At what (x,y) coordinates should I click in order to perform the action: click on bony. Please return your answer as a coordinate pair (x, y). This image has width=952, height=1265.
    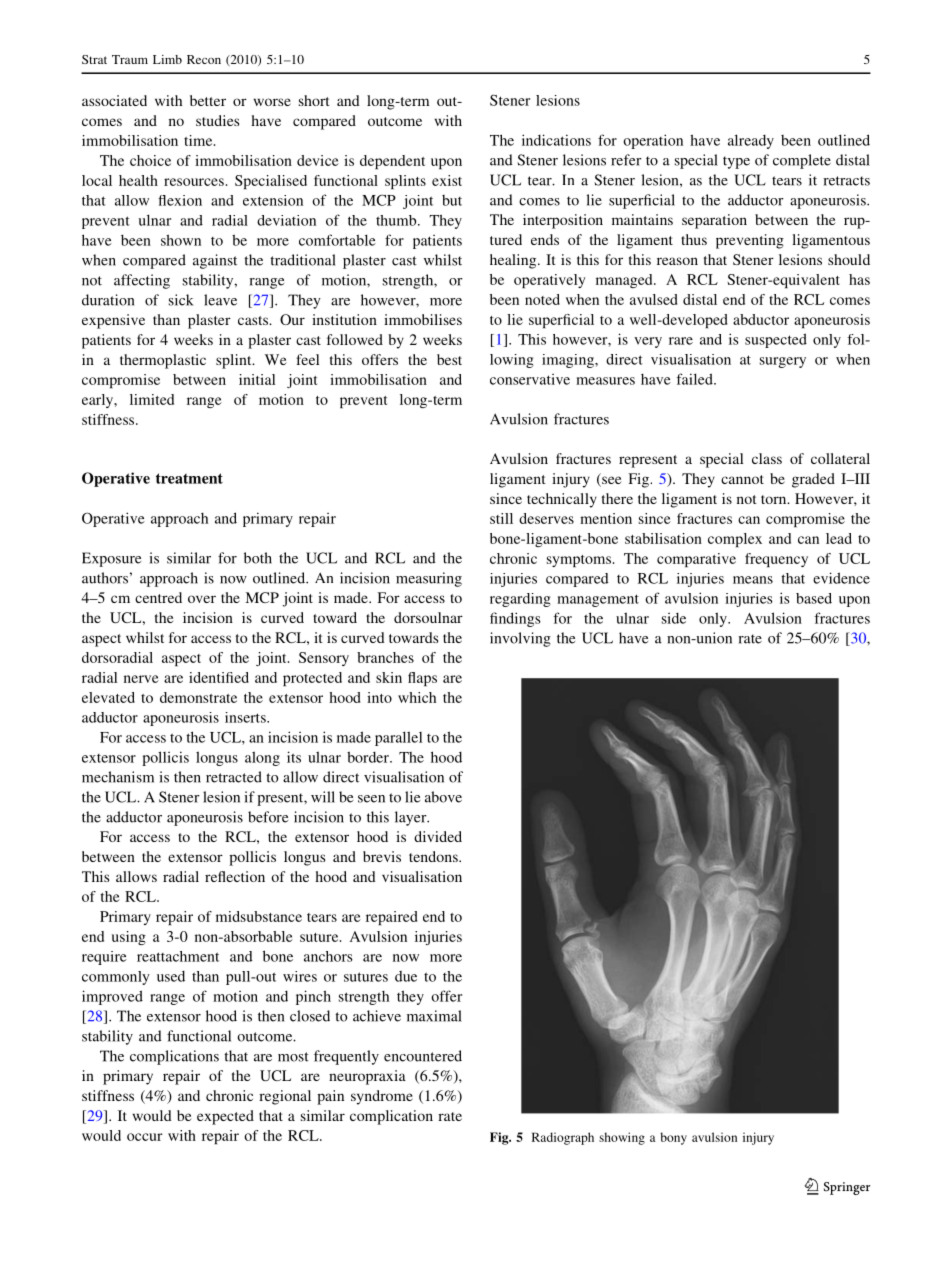
    Looking at the image, I should click on (673, 1138).
